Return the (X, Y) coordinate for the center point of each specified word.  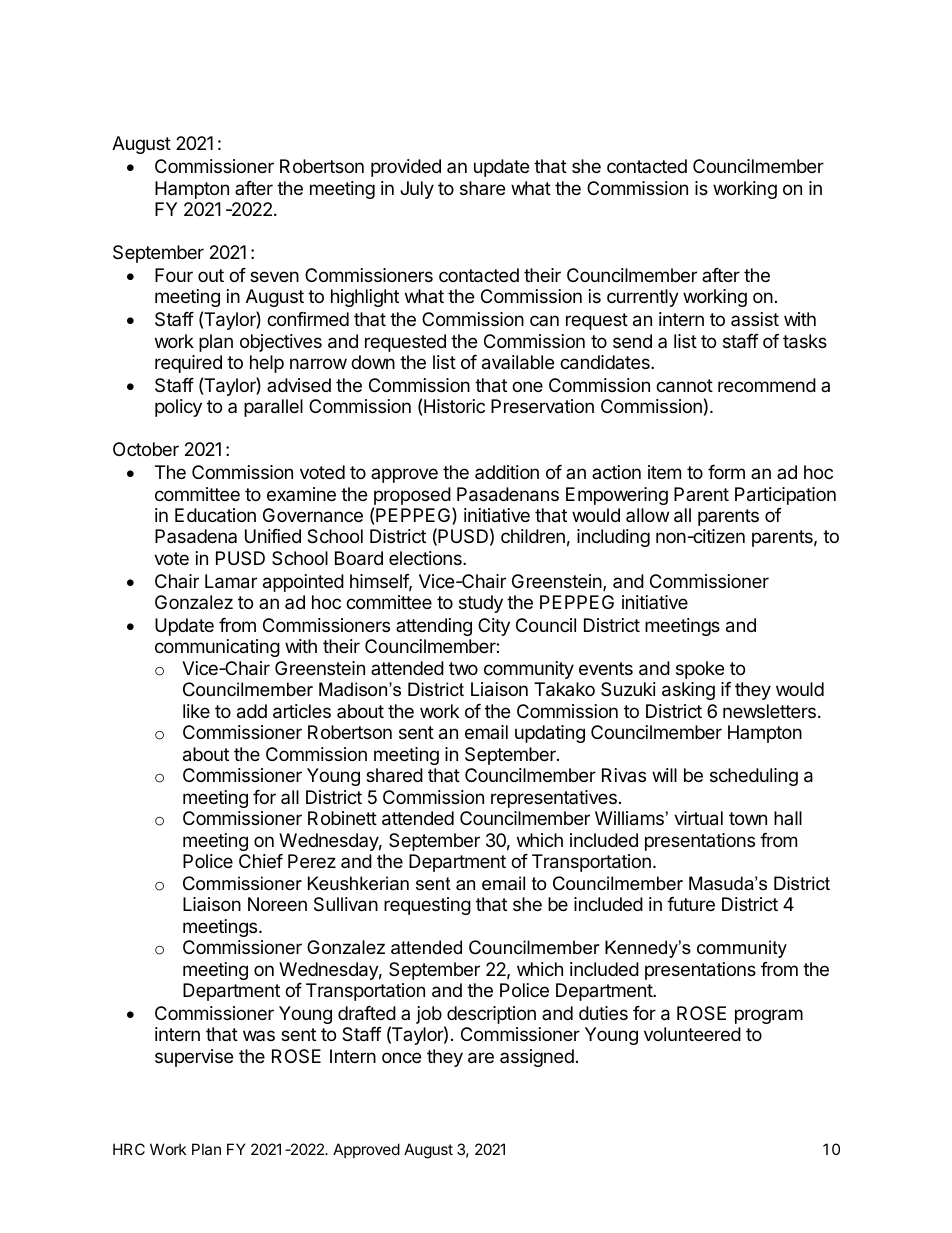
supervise (194, 1058)
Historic (454, 406)
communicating (217, 648)
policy (178, 408)
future (691, 904)
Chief (261, 861)
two (463, 668)
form (726, 472)
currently (643, 298)
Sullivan (346, 904)
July (417, 190)
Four (174, 275)
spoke (700, 670)
